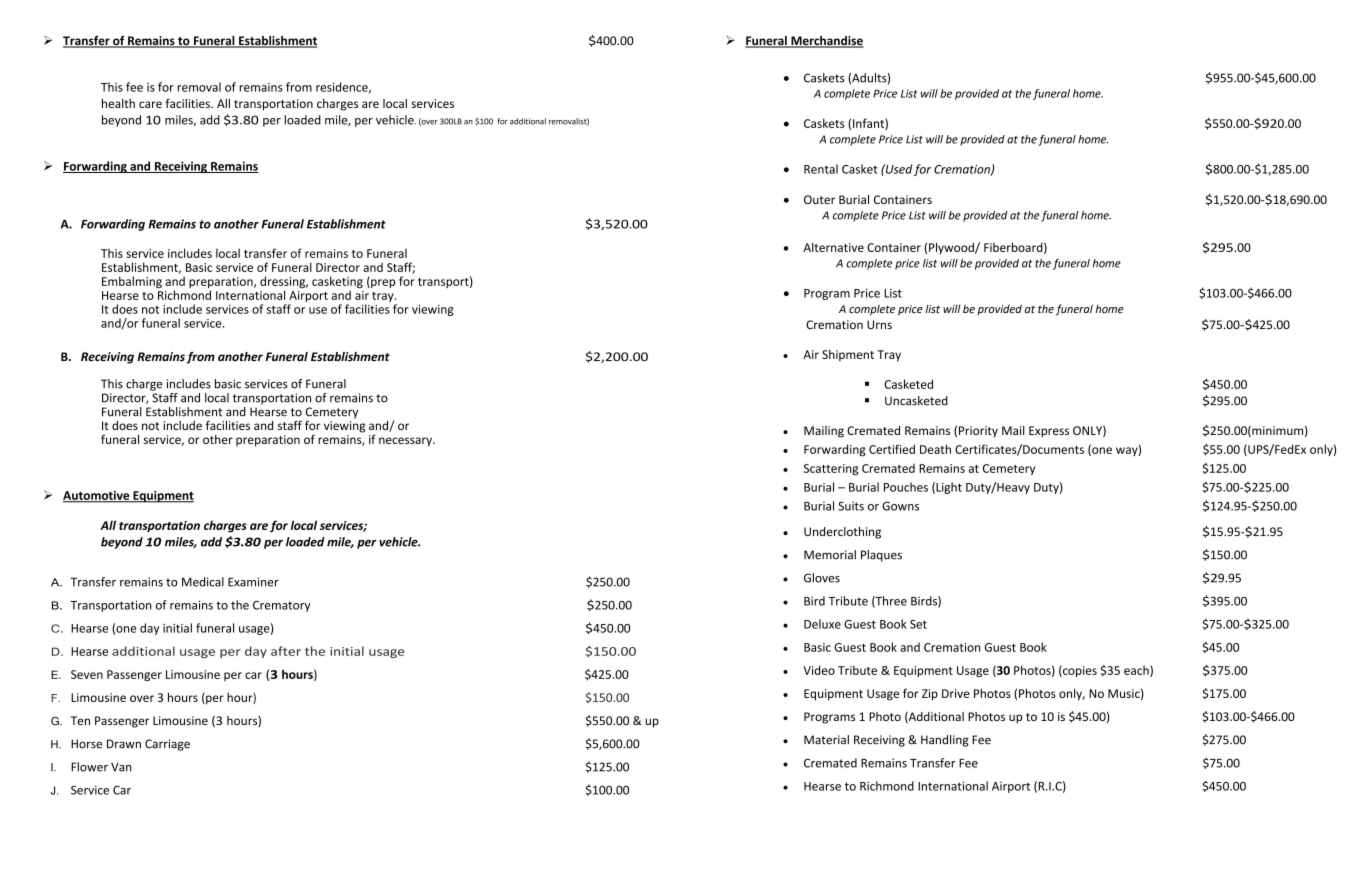  What do you see at coordinates (821, 169) in the document?
I see `Rental` at bounding box center [821, 169].
